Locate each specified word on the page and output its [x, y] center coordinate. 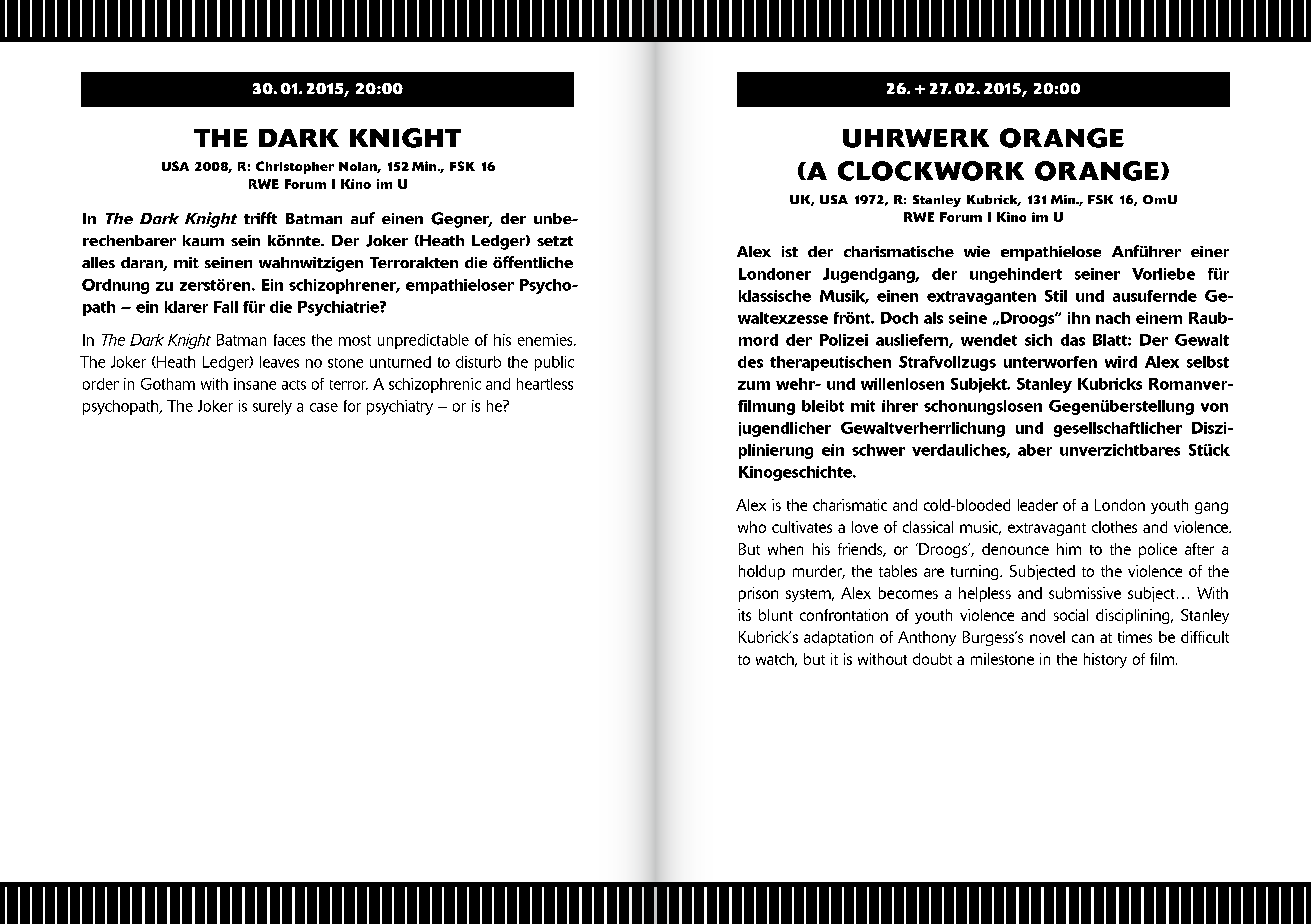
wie [977, 251]
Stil [1056, 296]
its [744, 615]
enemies [546, 340]
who [752, 527]
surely [272, 407]
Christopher [295, 167]
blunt [776, 615]
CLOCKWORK [931, 171]
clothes [1114, 527]
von [1214, 407]
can [1083, 638]
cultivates [802, 527]
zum [754, 385]
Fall [226, 307]
